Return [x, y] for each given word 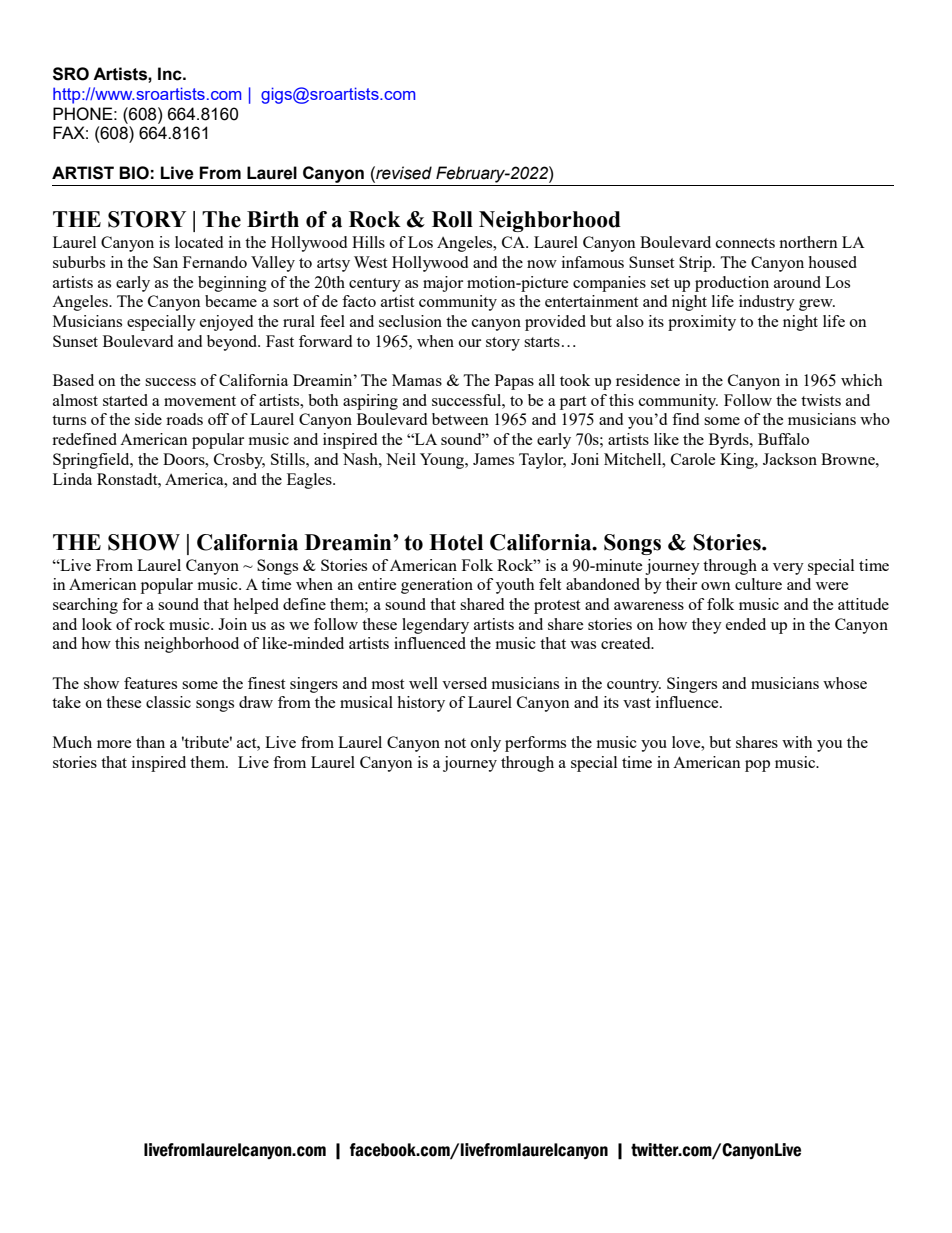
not [455, 743]
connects [745, 243]
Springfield [92, 461]
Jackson [790, 459]
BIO [134, 173]
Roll [452, 219]
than [150, 742]
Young [443, 461]
